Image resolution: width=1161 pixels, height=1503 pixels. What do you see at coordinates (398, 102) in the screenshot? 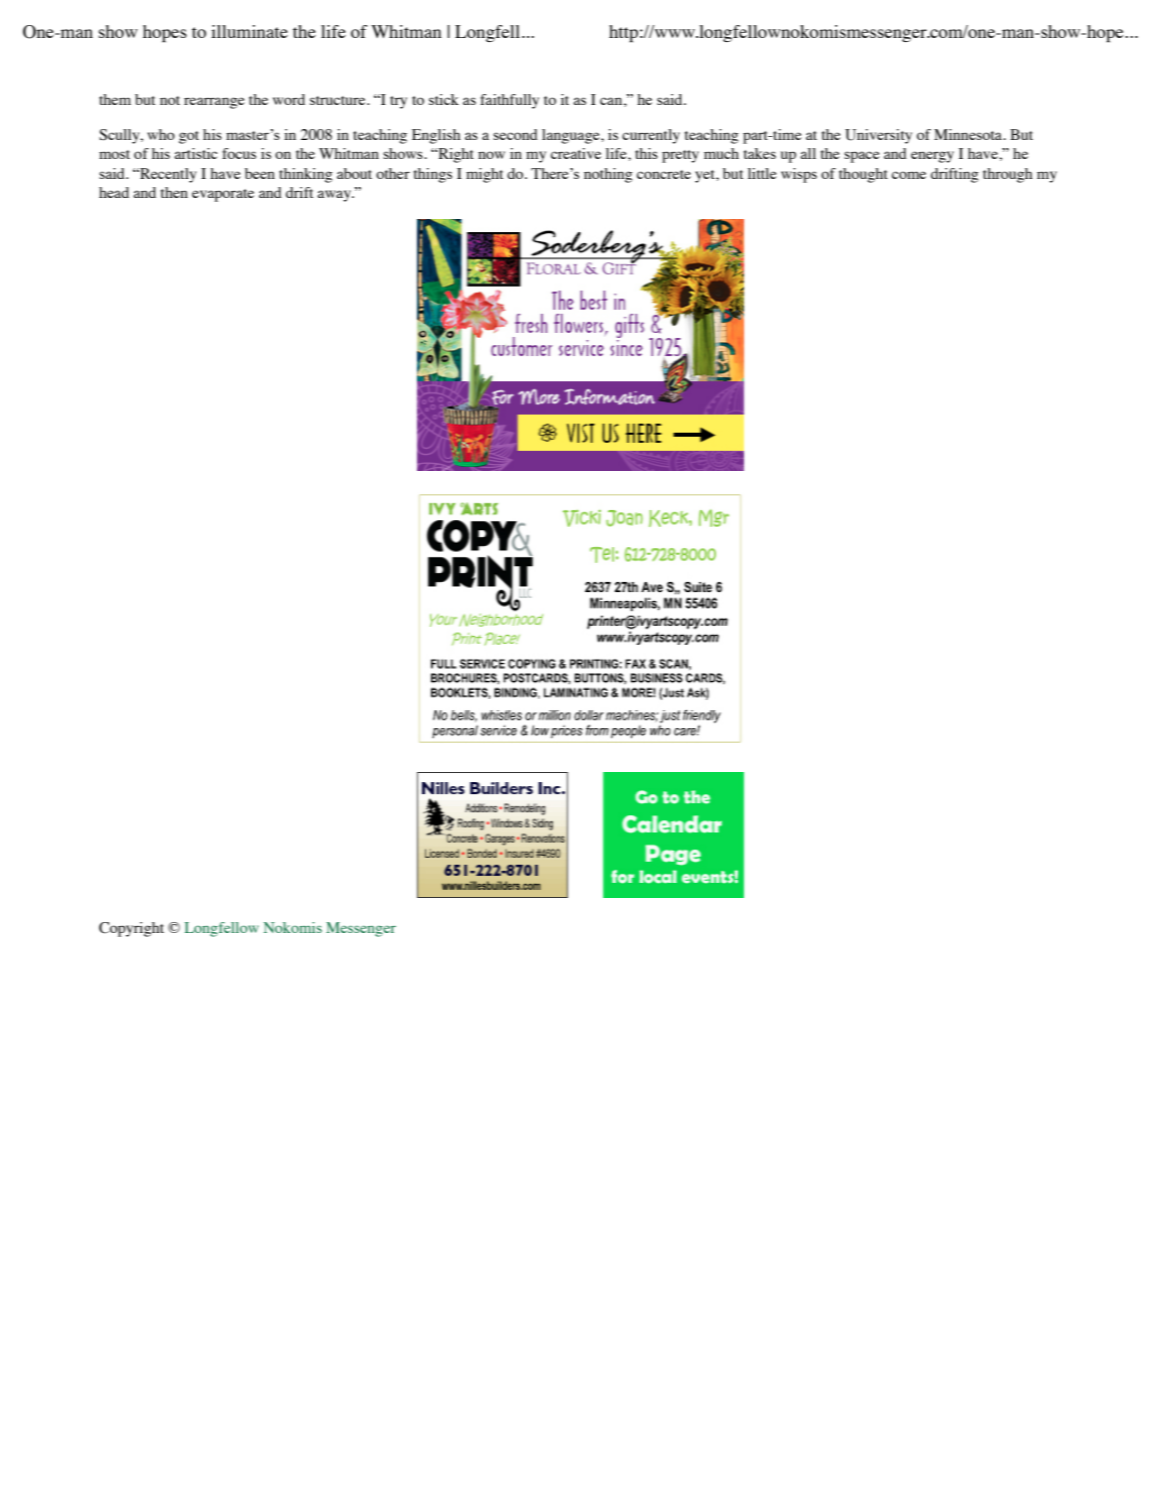
I see `try` at bounding box center [398, 102].
